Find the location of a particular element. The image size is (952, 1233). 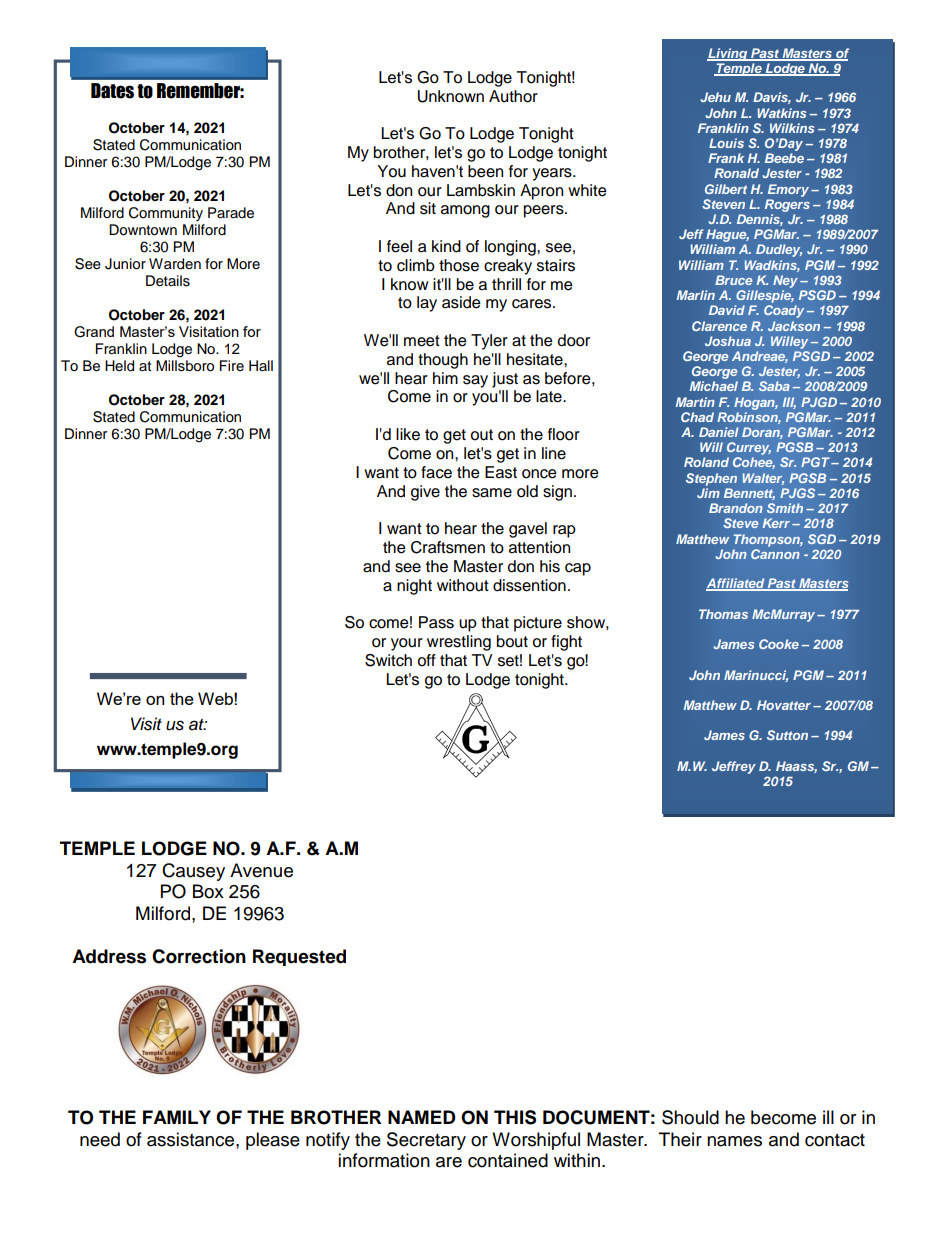

Thomas is located at coordinates (723, 614).
